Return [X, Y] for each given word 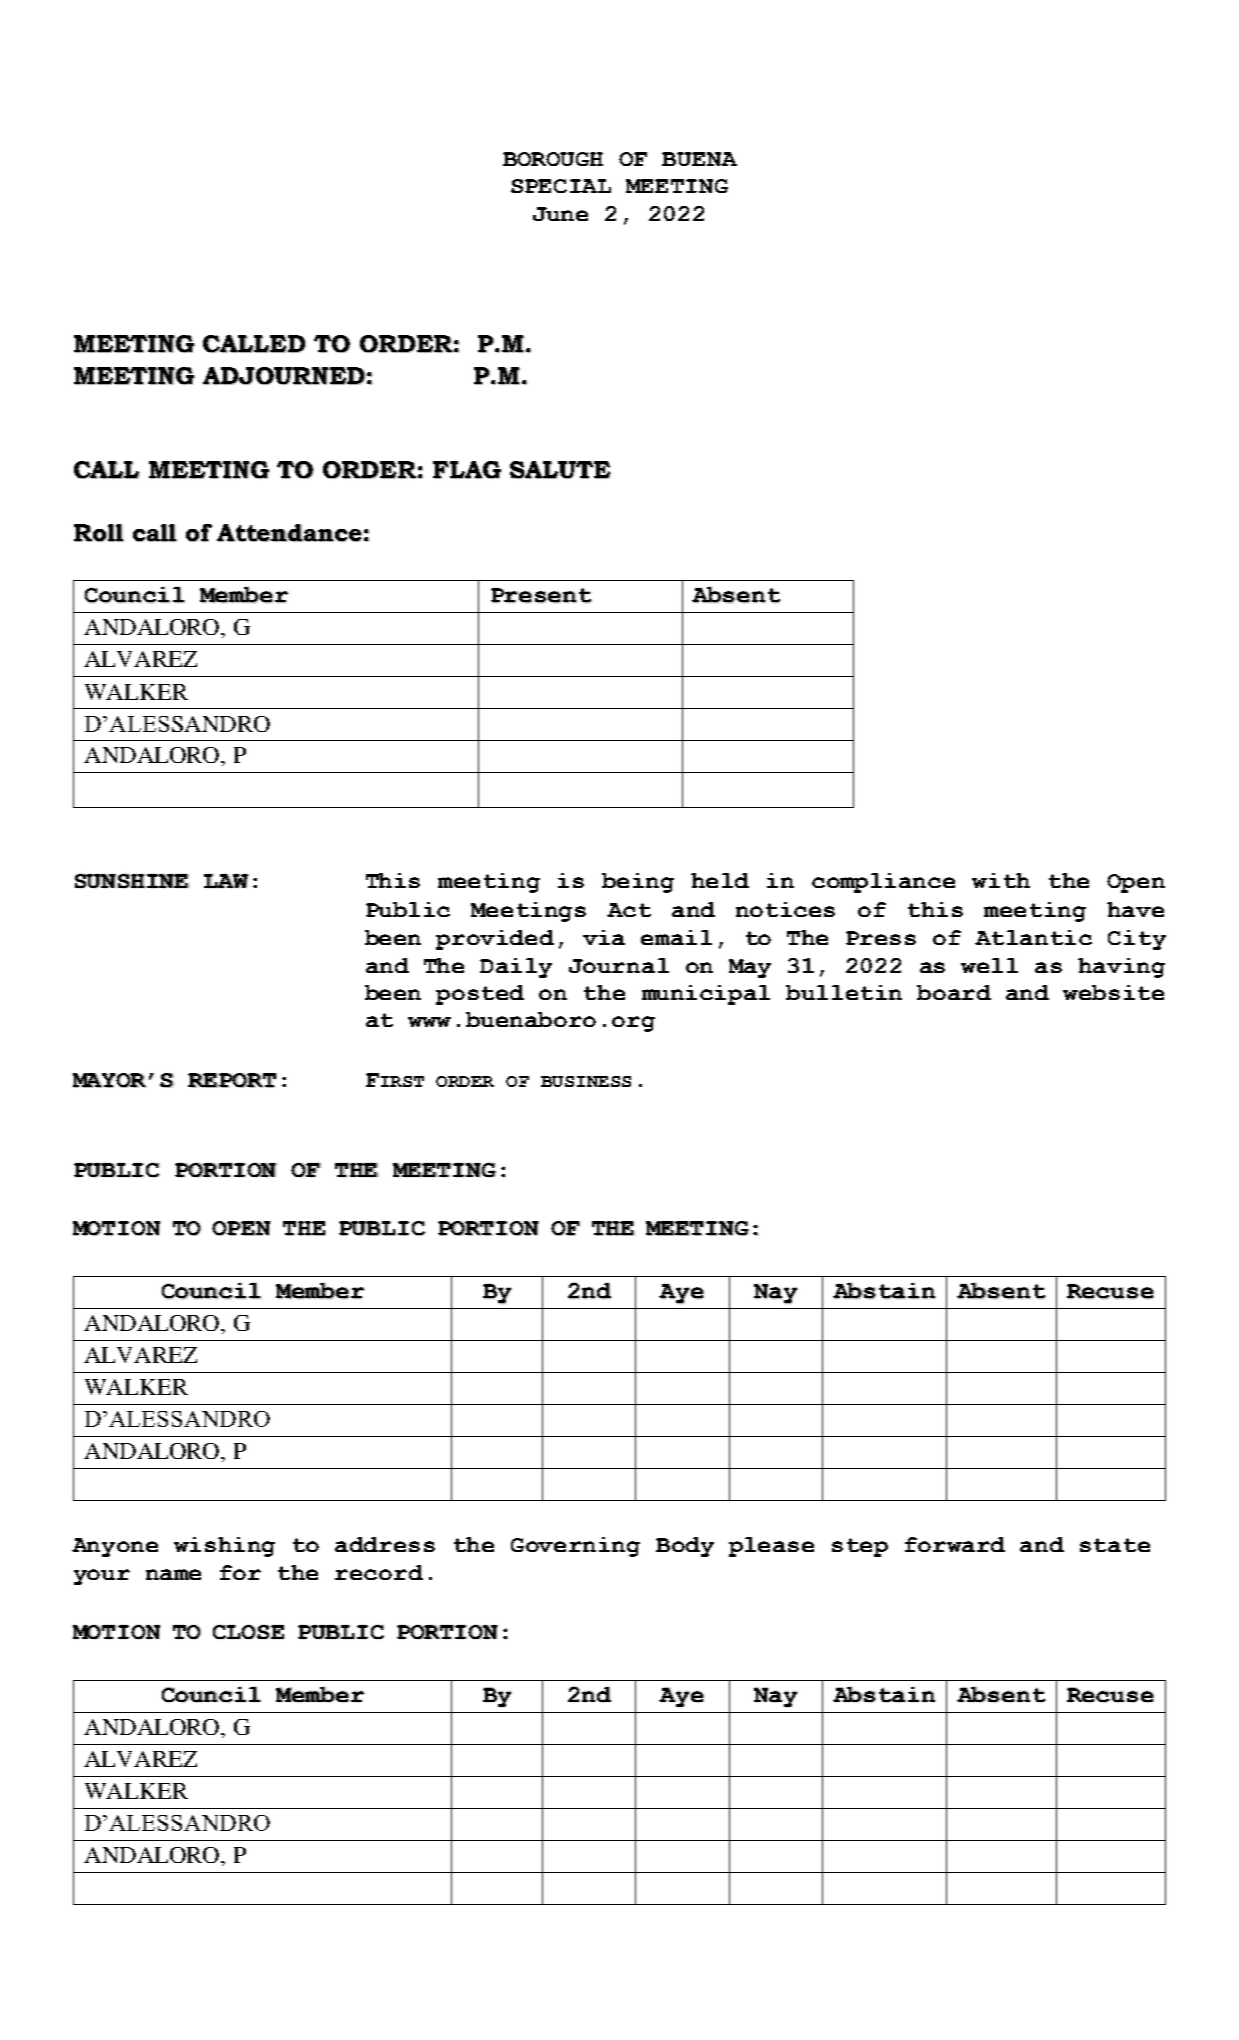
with [1001, 880]
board [954, 992]
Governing [575, 1547]
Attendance [289, 533]
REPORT [232, 1080]
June [560, 214]
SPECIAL [561, 186]
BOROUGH [553, 159]
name [173, 1574]
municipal [706, 995]
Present [541, 595]
